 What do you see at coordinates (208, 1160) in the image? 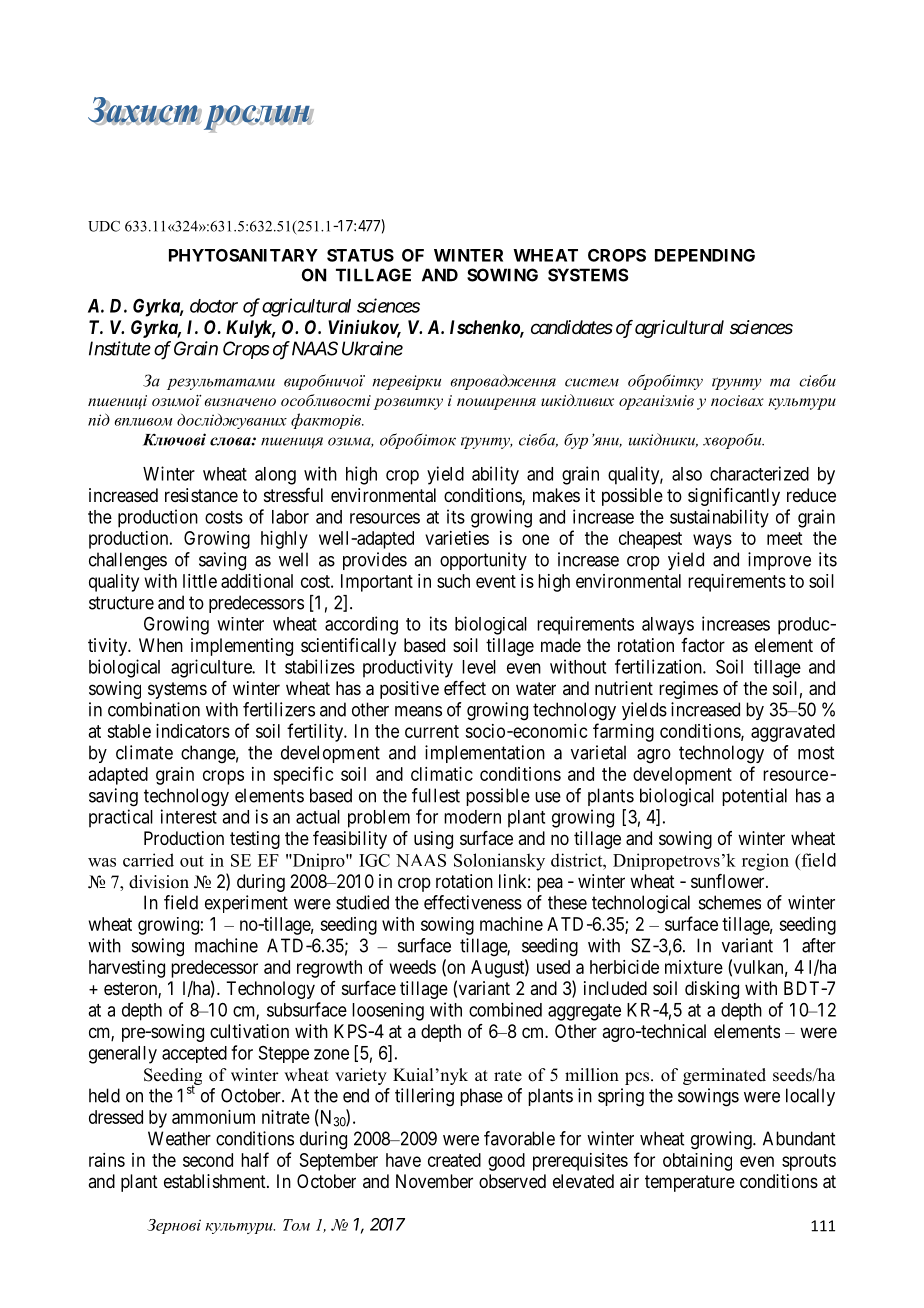
I see `second` at bounding box center [208, 1160].
